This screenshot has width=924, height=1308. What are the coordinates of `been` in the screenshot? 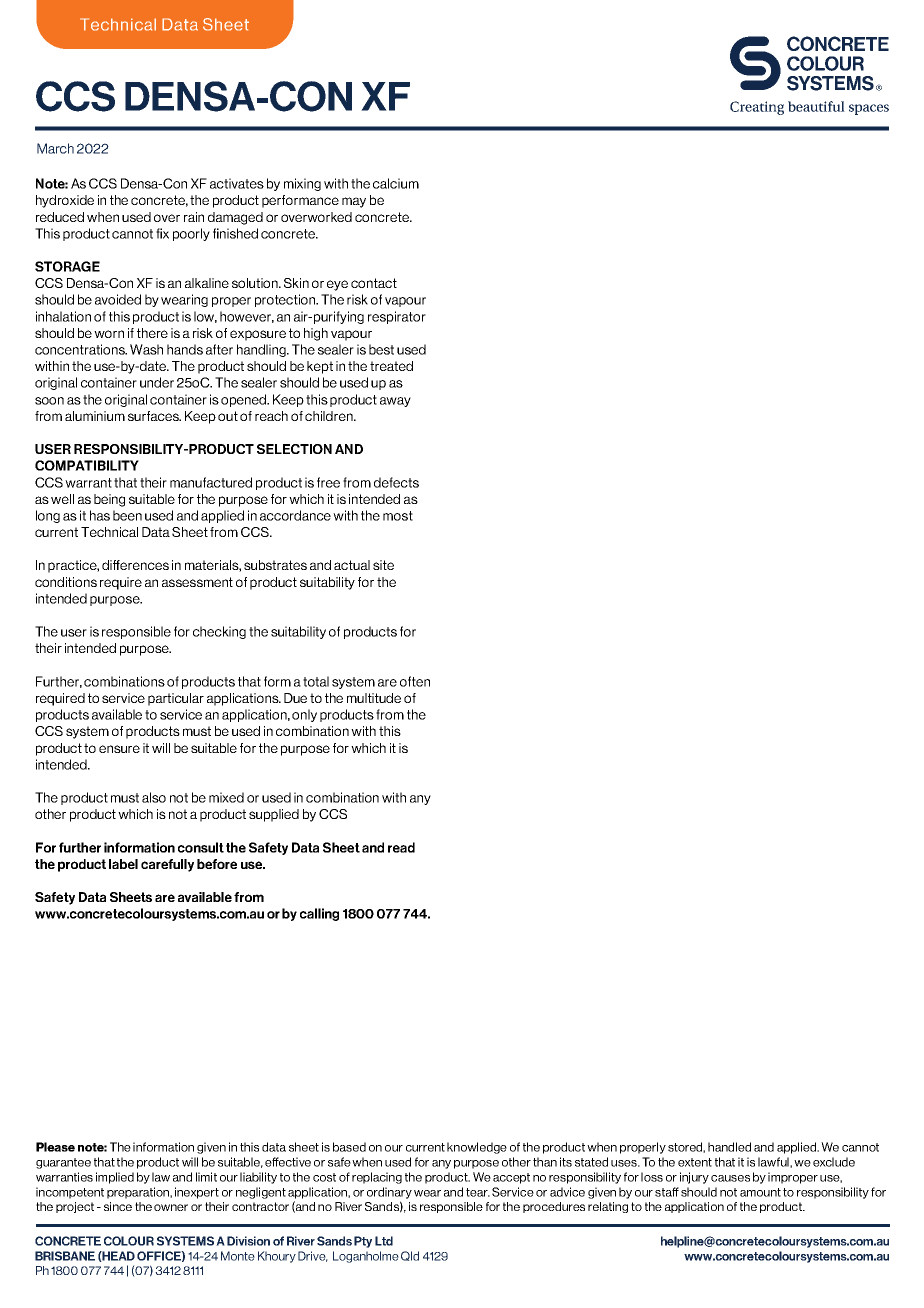 It's located at (127, 515).
